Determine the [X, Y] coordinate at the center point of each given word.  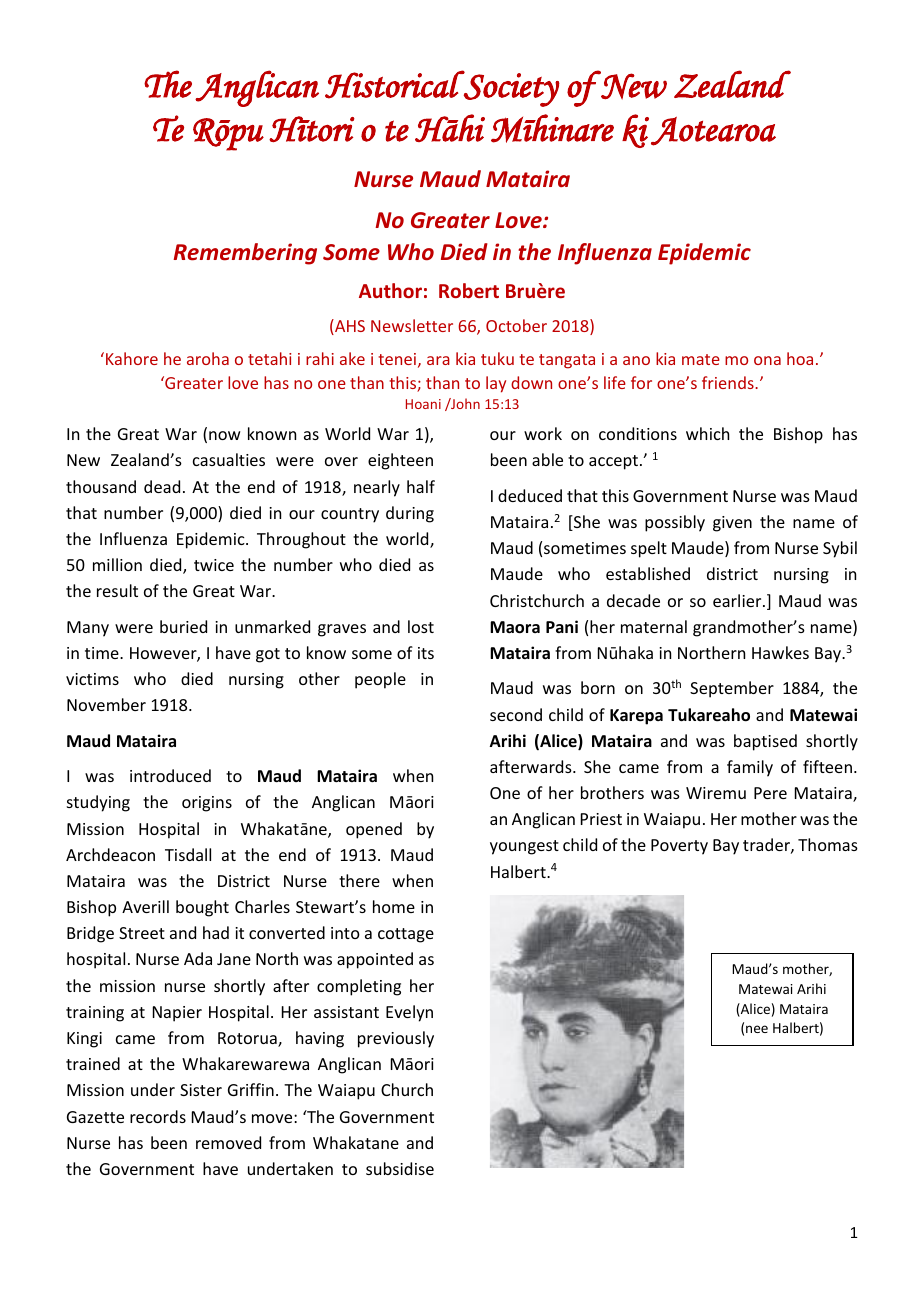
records [158, 1116]
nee [757, 1029]
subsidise [400, 1168]
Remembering [245, 254]
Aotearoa [713, 131]
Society [511, 89]
